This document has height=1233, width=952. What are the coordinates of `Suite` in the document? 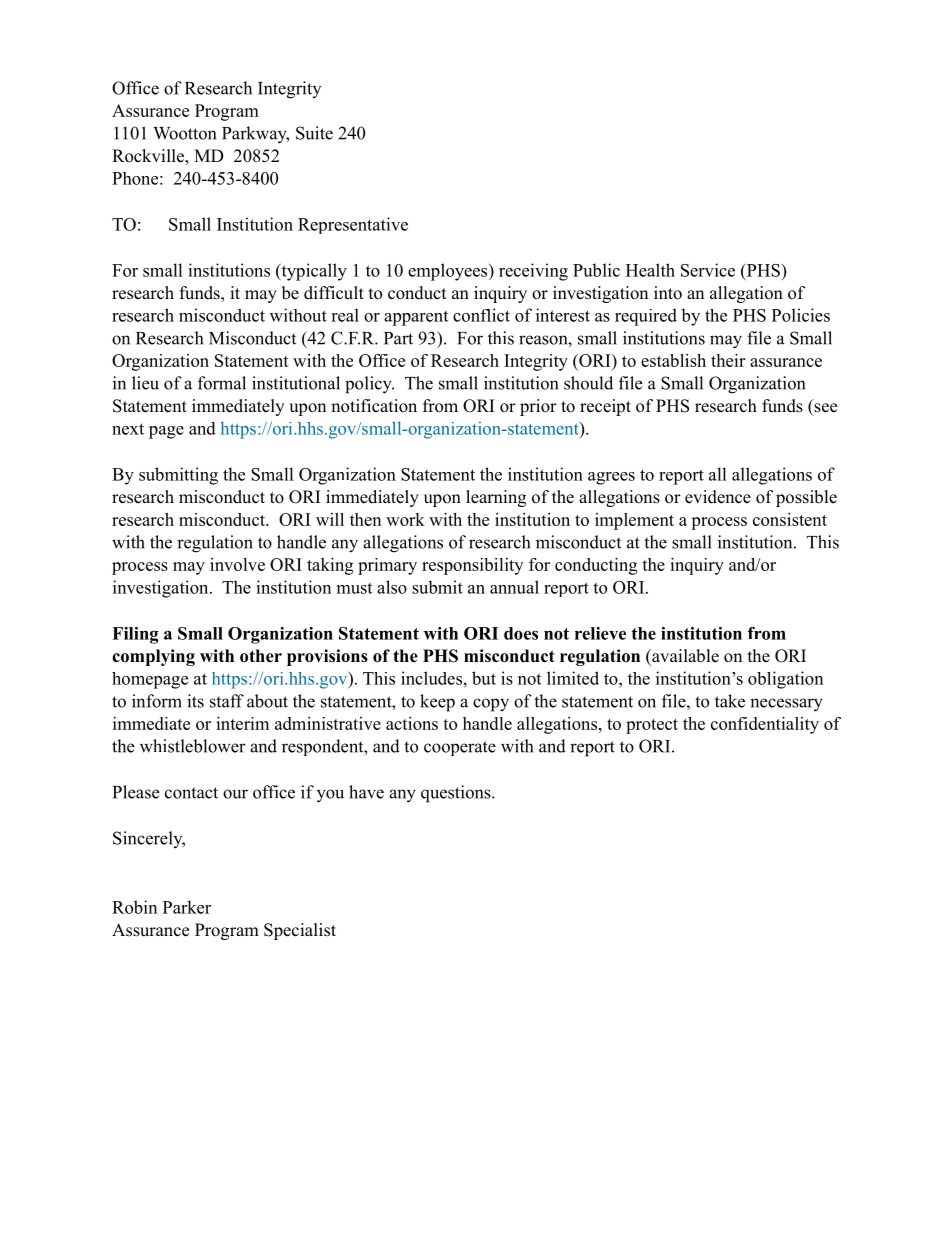 It's located at (314, 133).
